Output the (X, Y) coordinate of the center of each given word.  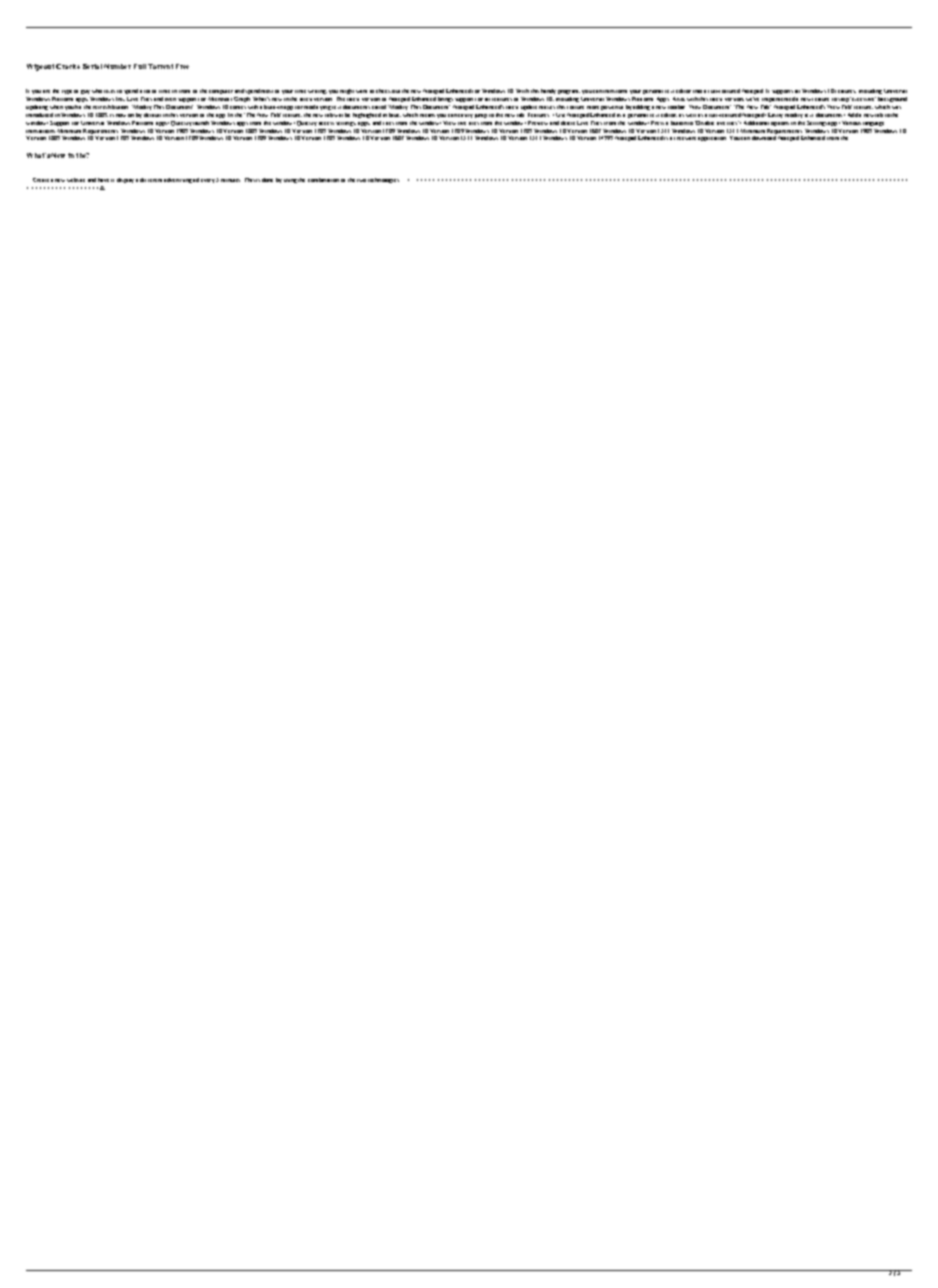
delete (568, 123)
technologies (383, 180)
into (697, 91)
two (361, 180)
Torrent (160, 66)
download (764, 138)
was (896, 107)
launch (201, 123)
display (125, 180)
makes (547, 107)
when (56, 107)
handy (548, 91)
